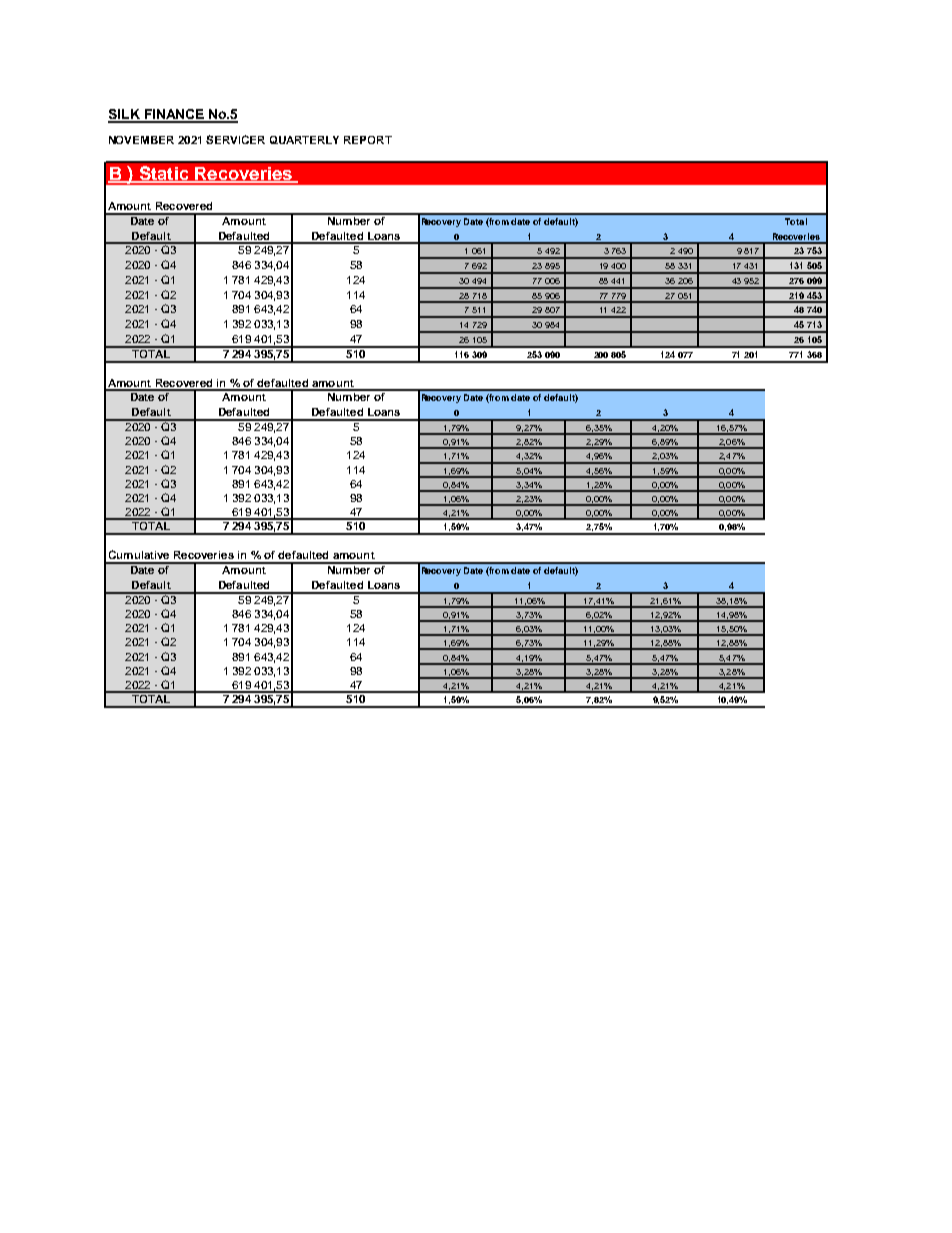  What do you see at coordinates (368, 140) in the screenshot?
I see `REPORT` at bounding box center [368, 140].
